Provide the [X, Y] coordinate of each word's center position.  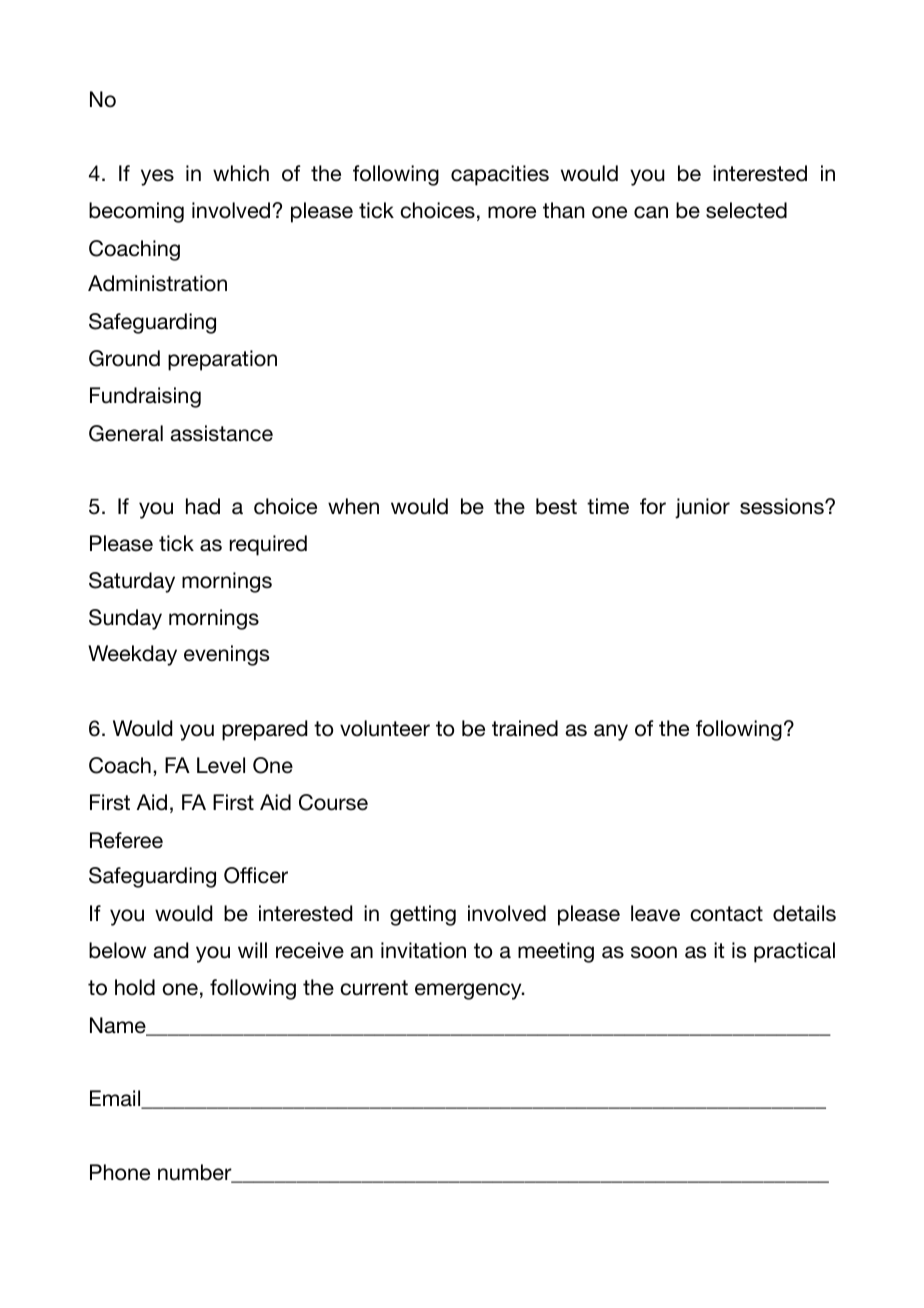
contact [726, 914]
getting [423, 915]
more [512, 212]
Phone [120, 1172]
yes [157, 177]
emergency [469, 991]
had [203, 506]
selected [746, 210]
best [556, 506]
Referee [126, 840]
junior [702, 508]
